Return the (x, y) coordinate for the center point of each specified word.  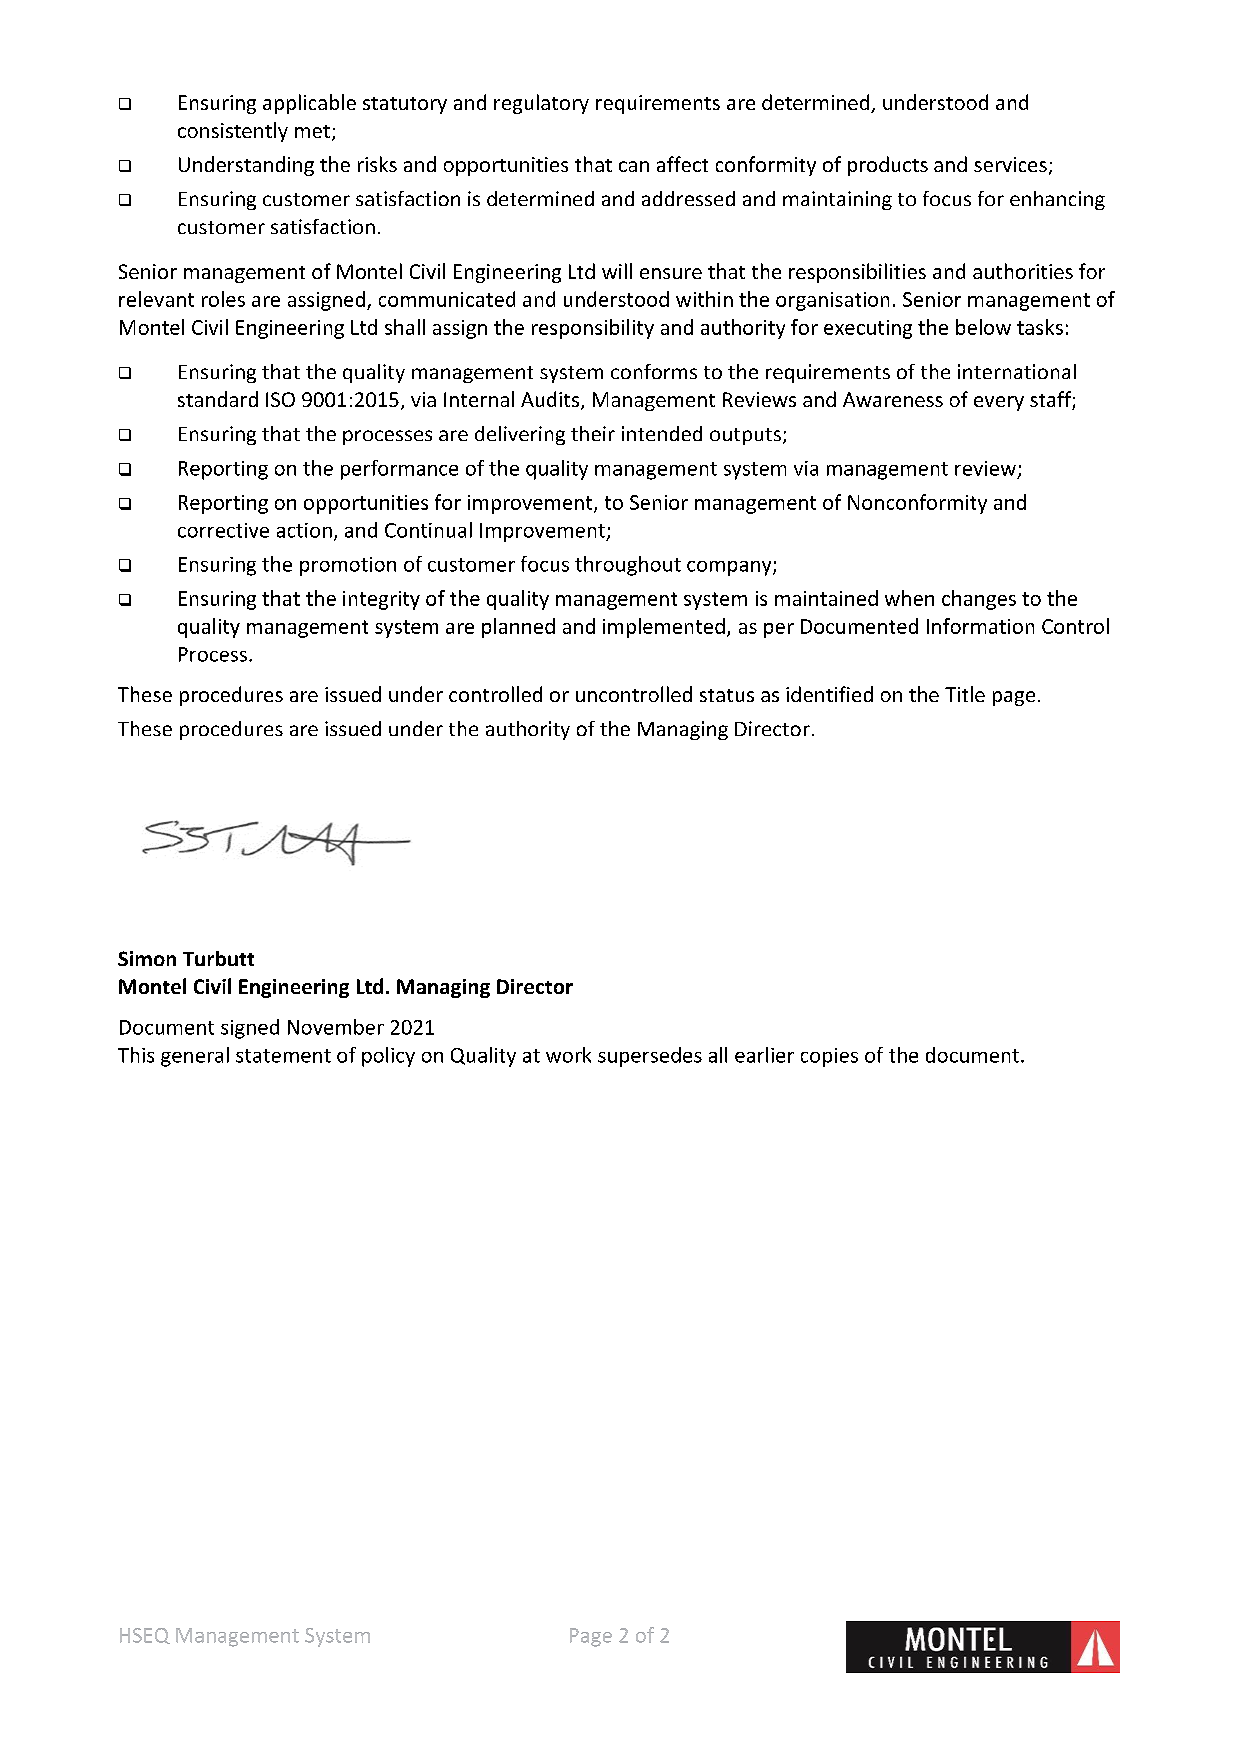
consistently (233, 132)
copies (829, 1057)
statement (283, 1056)
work (568, 1055)
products (888, 166)
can (634, 166)
